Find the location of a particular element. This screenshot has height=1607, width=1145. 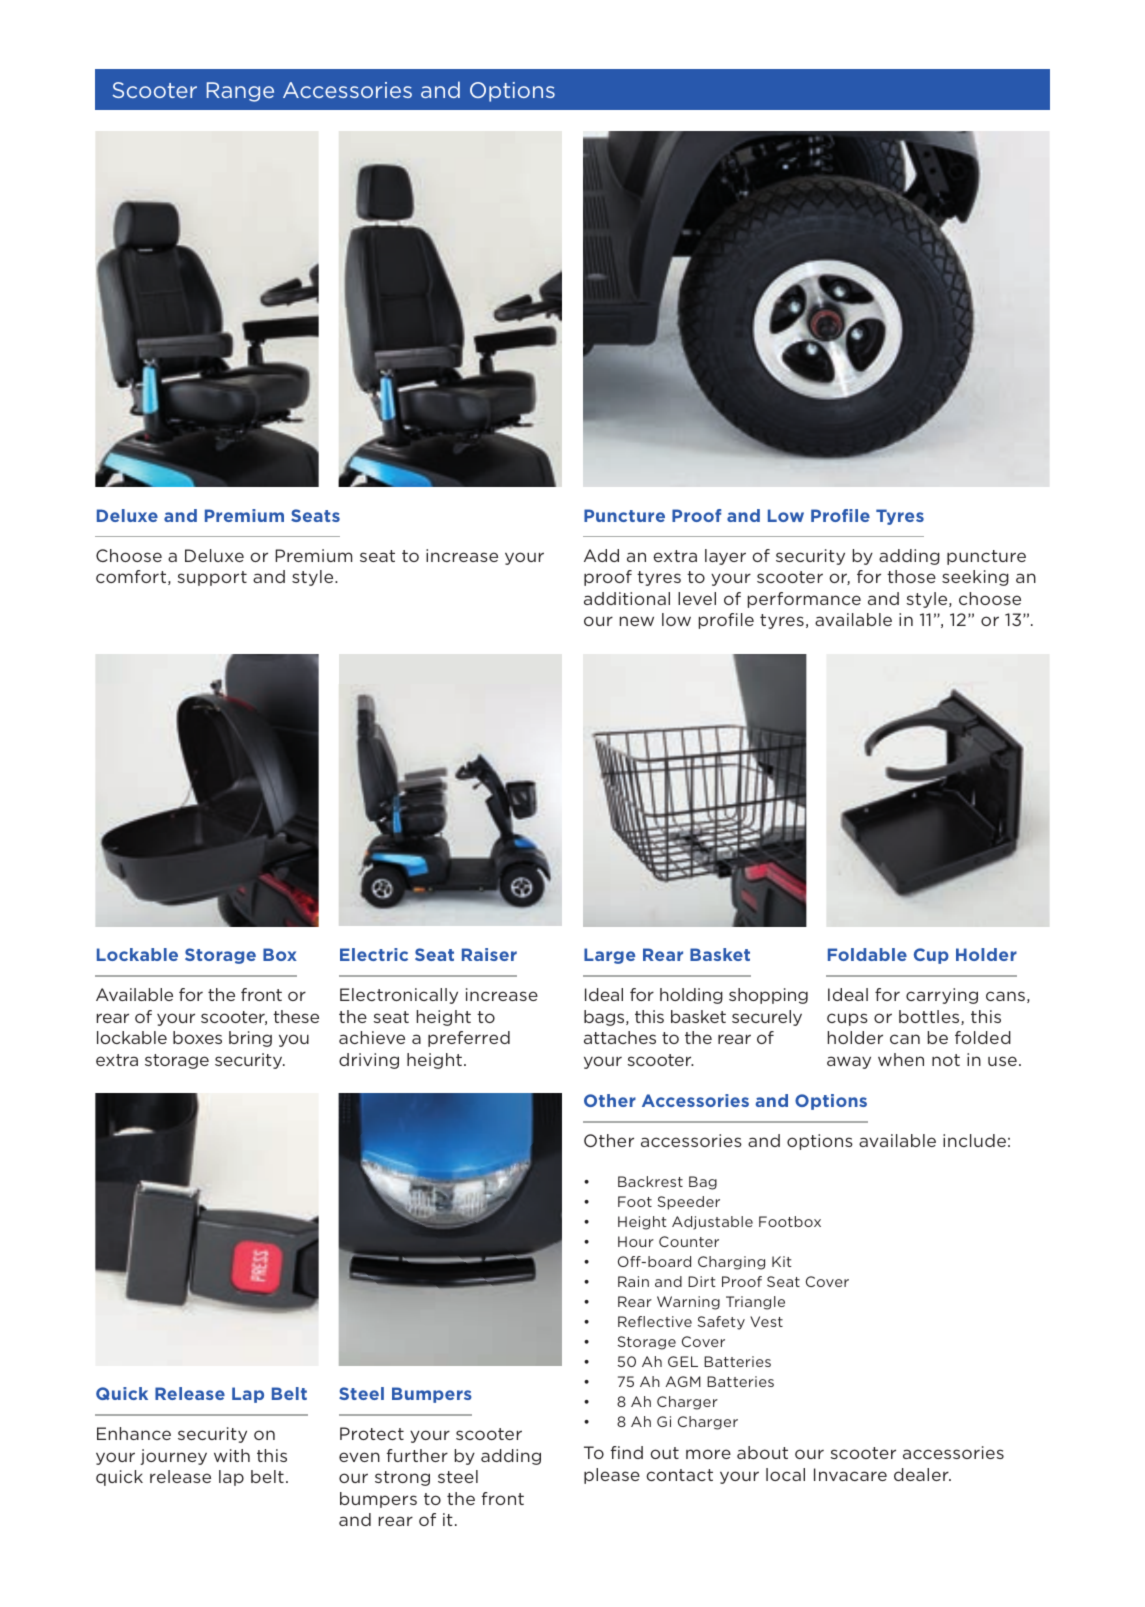

Electric is located at coordinates (374, 954).
